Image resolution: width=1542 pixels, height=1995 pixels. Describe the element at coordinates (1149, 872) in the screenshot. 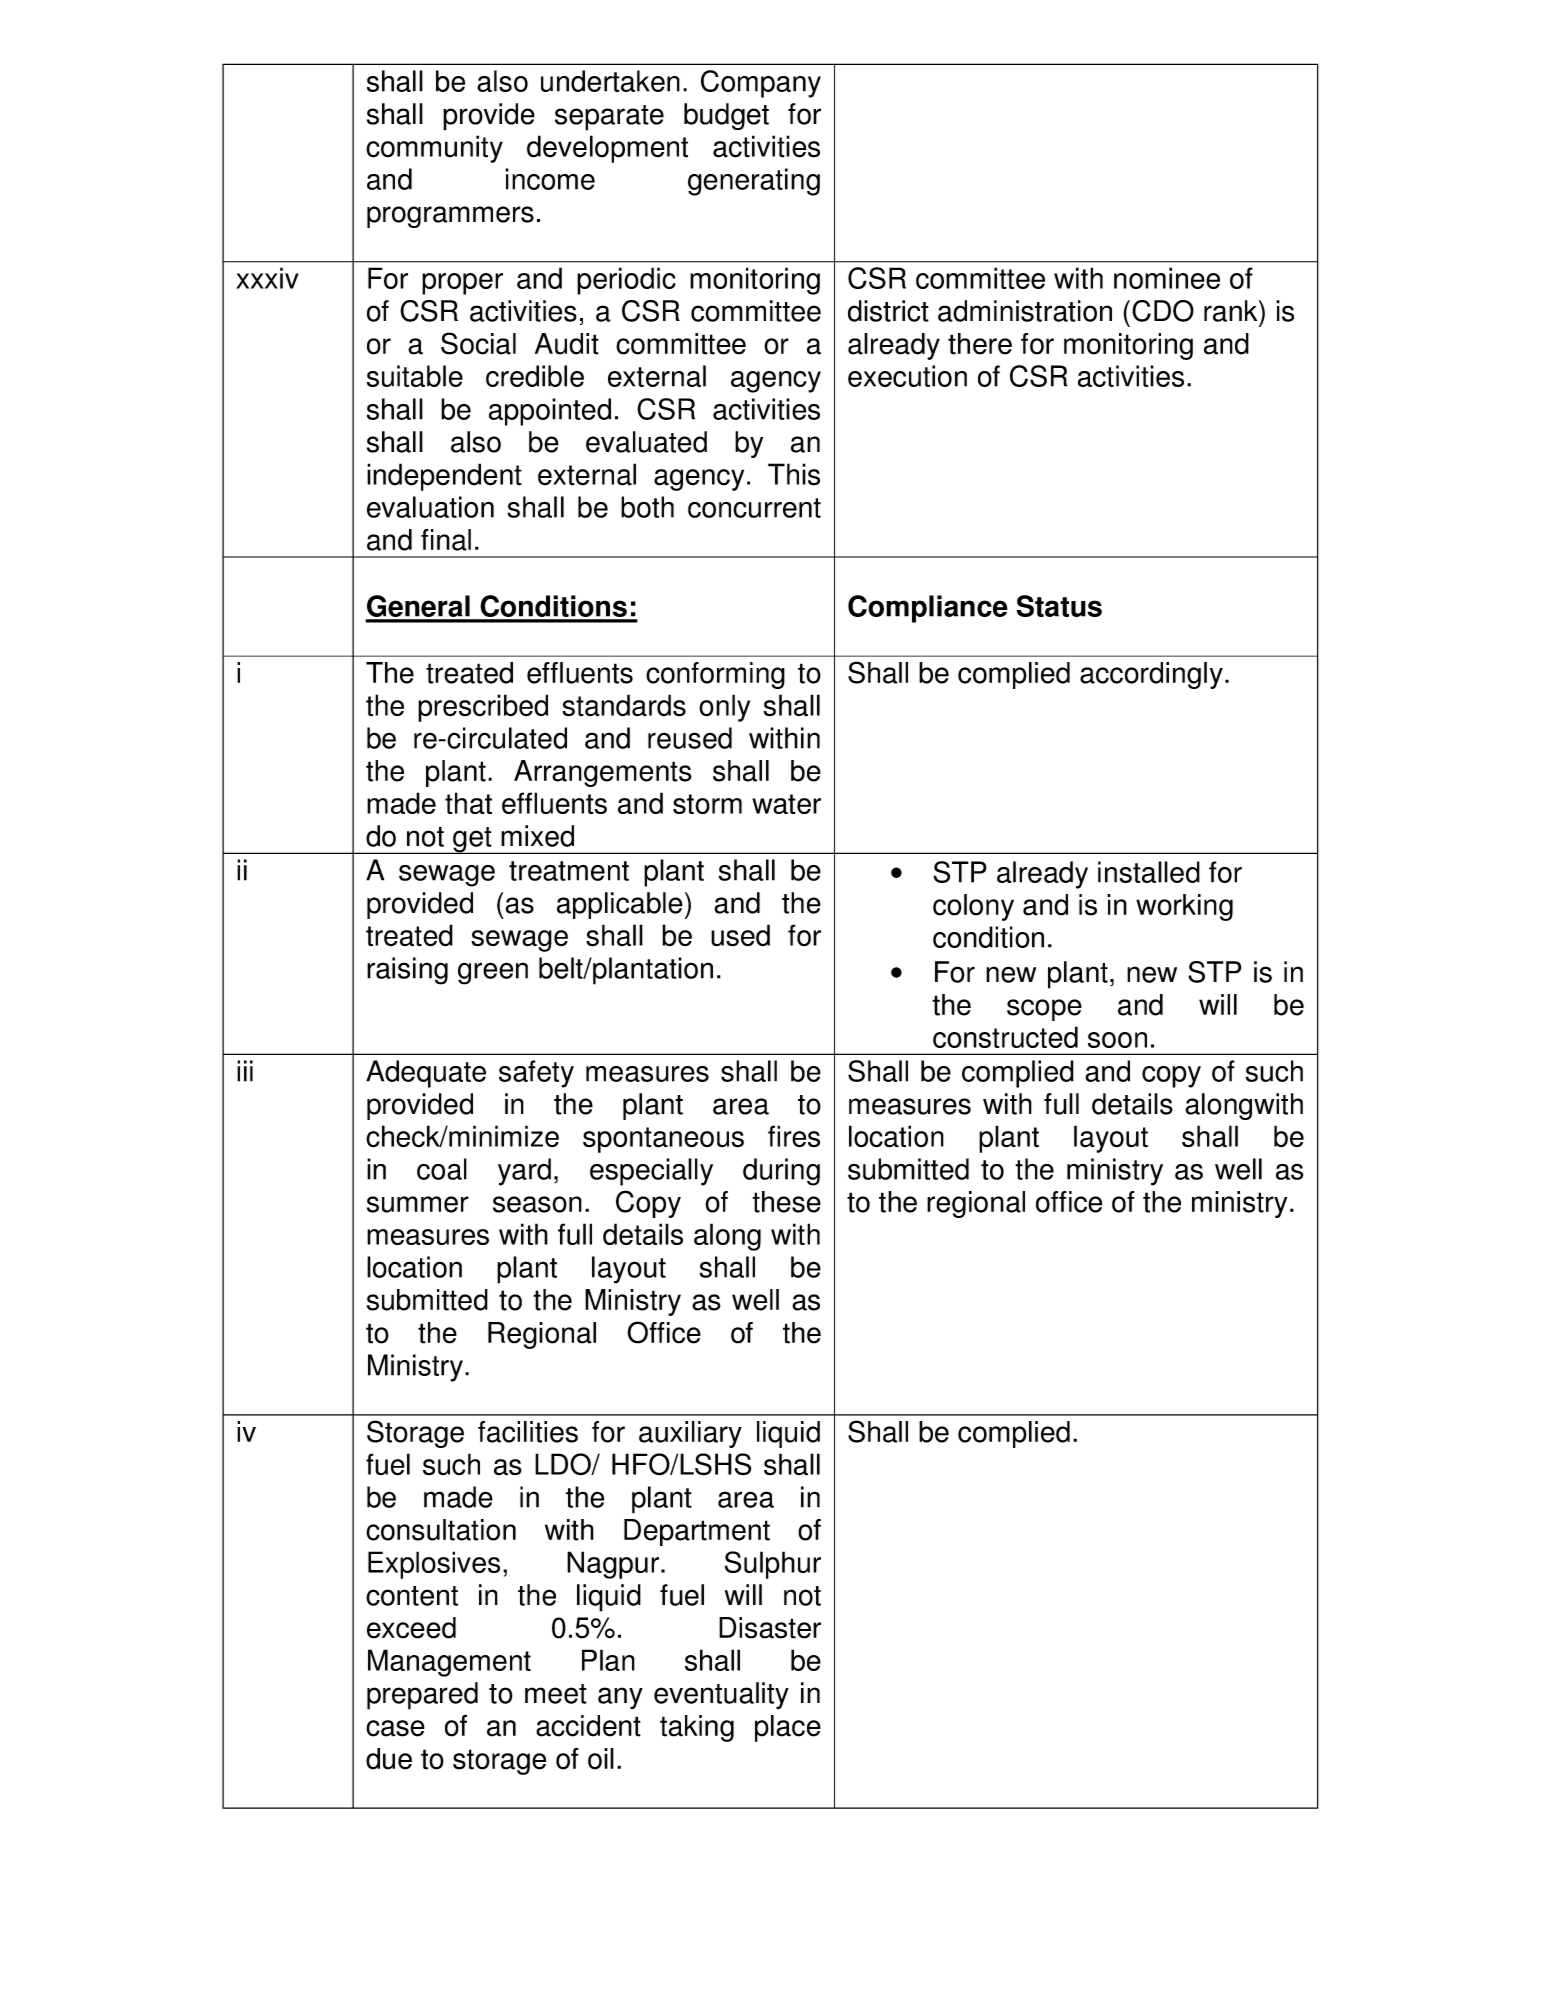

I see `installed` at that location.
